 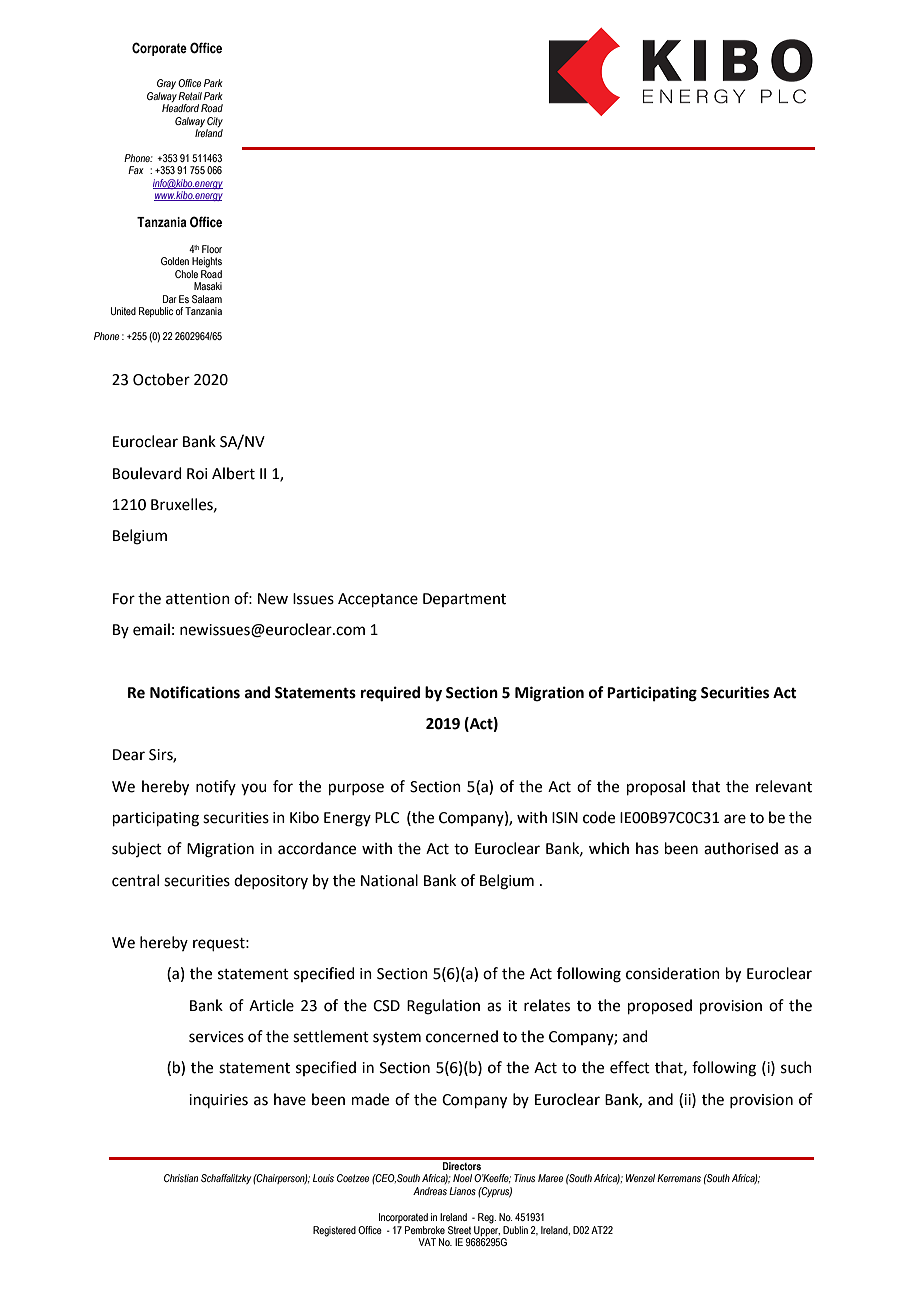 What do you see at coordinates (195, 692) in the screenshot?
I see `Notifications` at bounding box center [195, 692].
